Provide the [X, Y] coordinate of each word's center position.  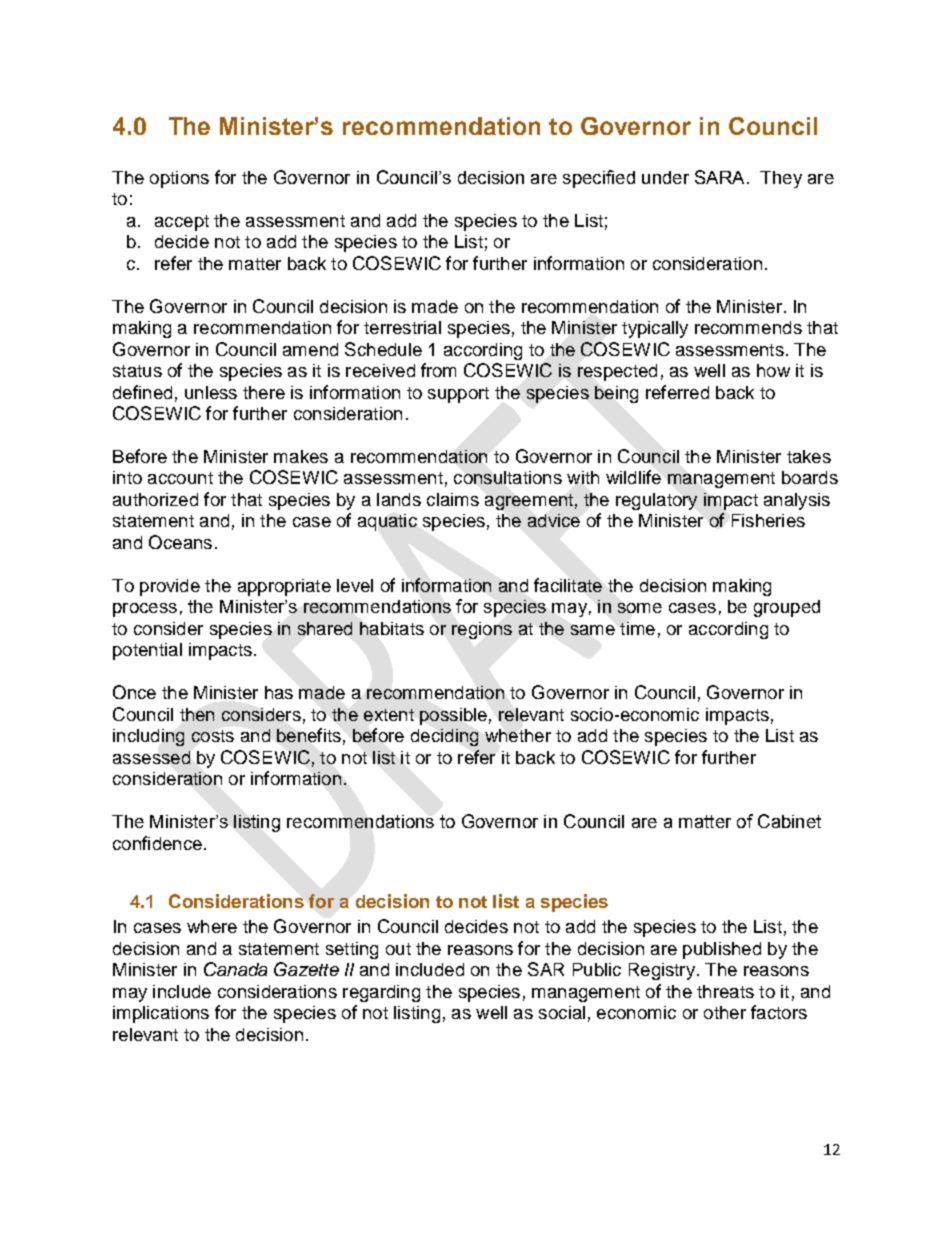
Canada [235, 969]
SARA [719, 177]
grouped [787, 608]
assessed [151, 757]
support [458, 395]
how [773, 370]
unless [211, 392]
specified [599, 179]
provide [170, 587]
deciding [444, 737]
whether [518, 735]
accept [182, 223]
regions [482, 630]
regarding [381, 993]
